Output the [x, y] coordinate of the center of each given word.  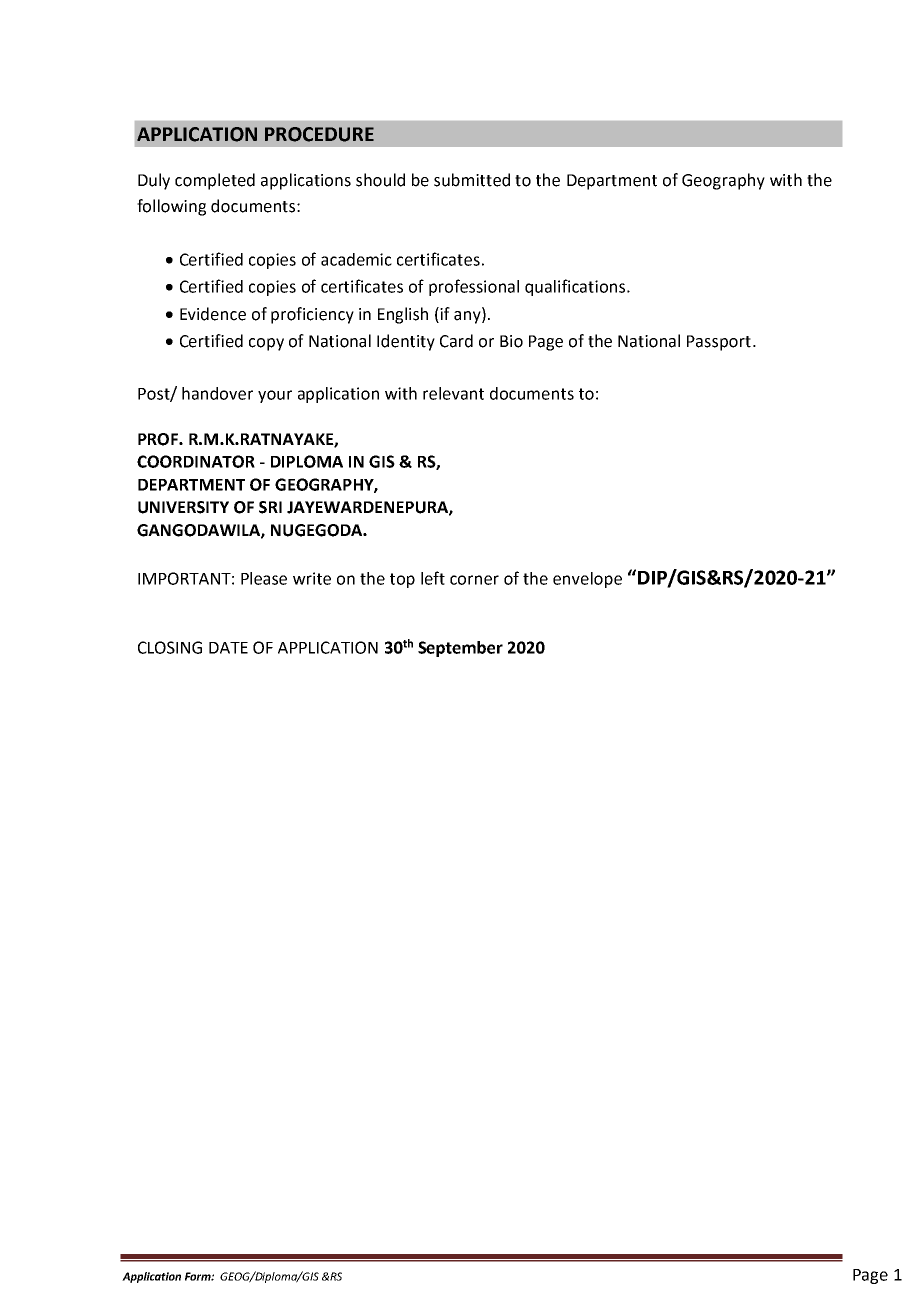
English [403, 315]
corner [474, 580]
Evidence [213, 314]
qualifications [576, 287]
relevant [453, 393]
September [460, 649]
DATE [228, 648]
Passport [719, 343]
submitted [472, 180]
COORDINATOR [196, 461]
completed [215, 181]
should [380, 180]
